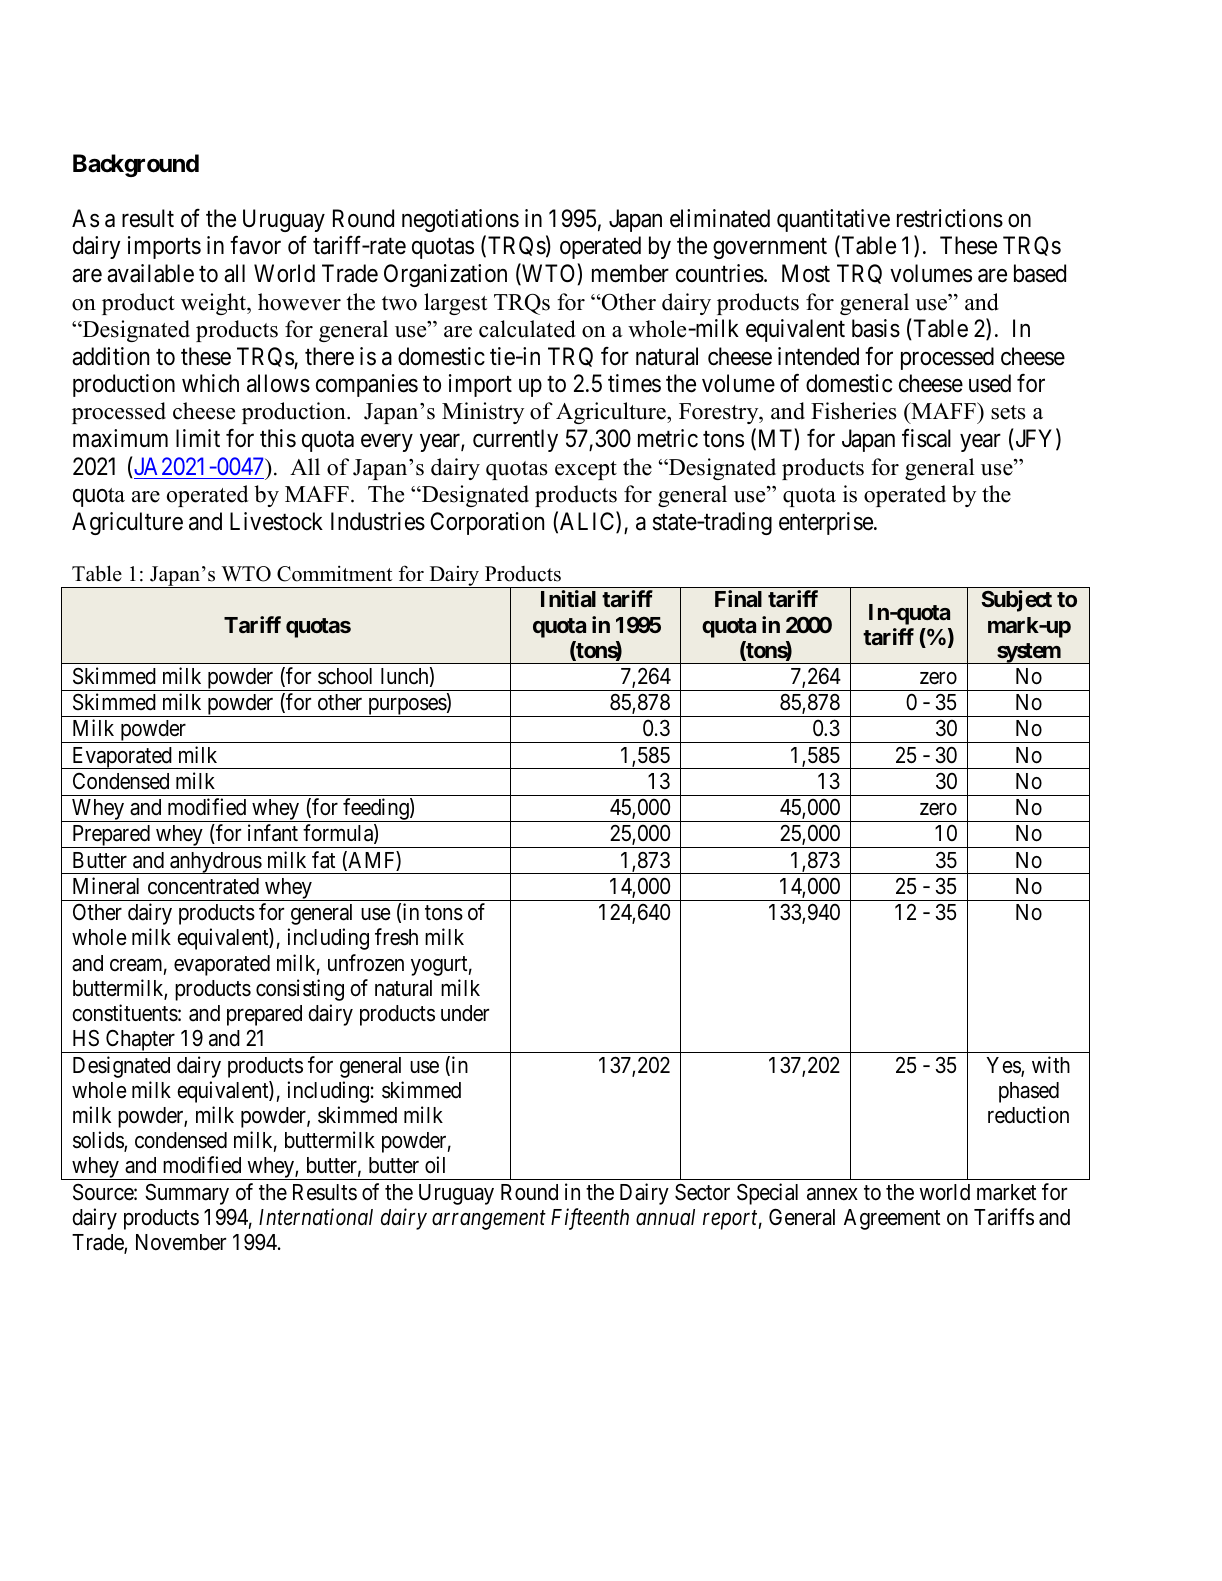 This page has height=1581, width=1222. What do you see at coordinates (1004, 1066) in the page?
I see `Yes` at bounding box center [1004, 1066].
